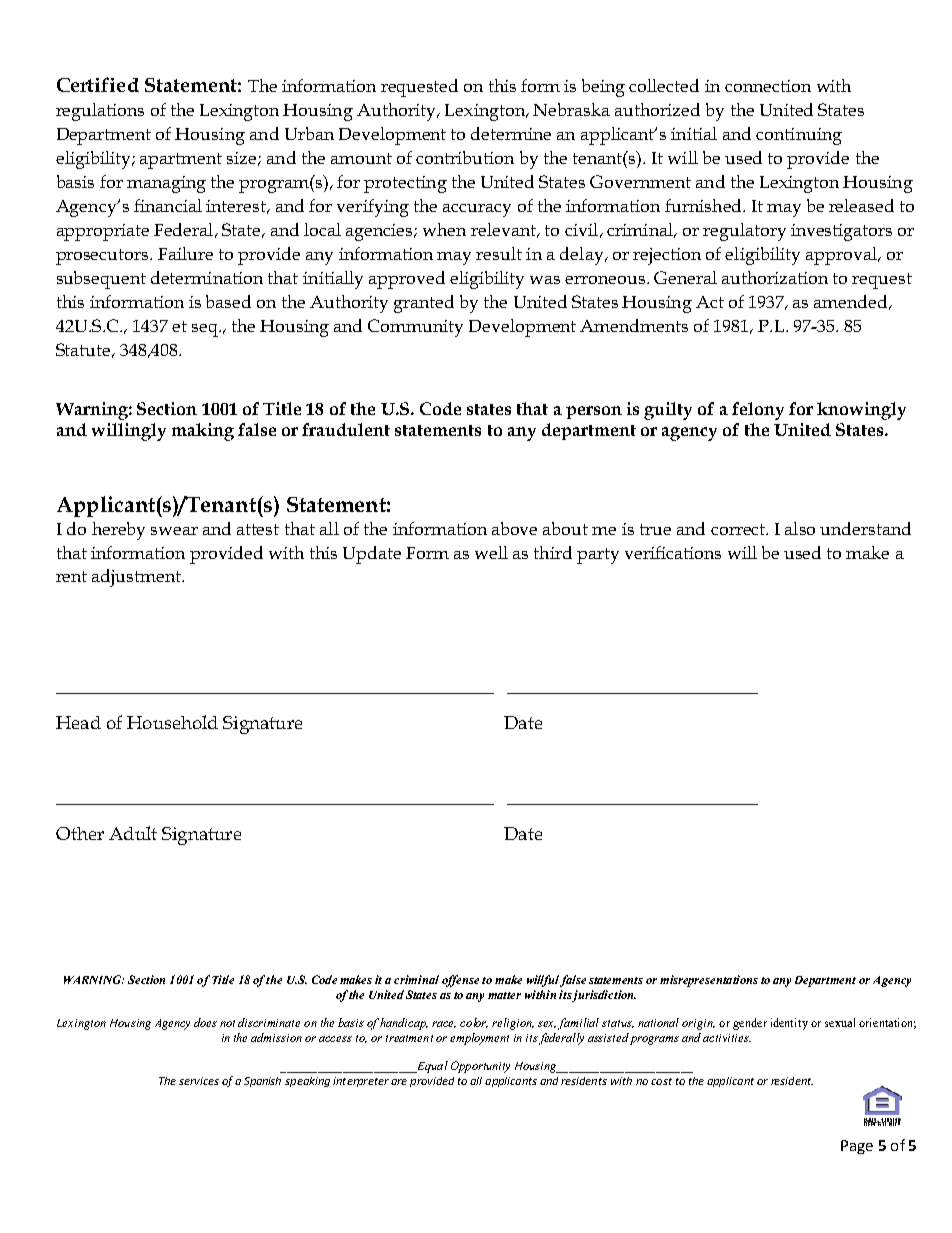 The image size is (952, 1233). What do you see at coordinates (514, 528) in the screenshot?
I see `above` at bounding box center [514, 528].
